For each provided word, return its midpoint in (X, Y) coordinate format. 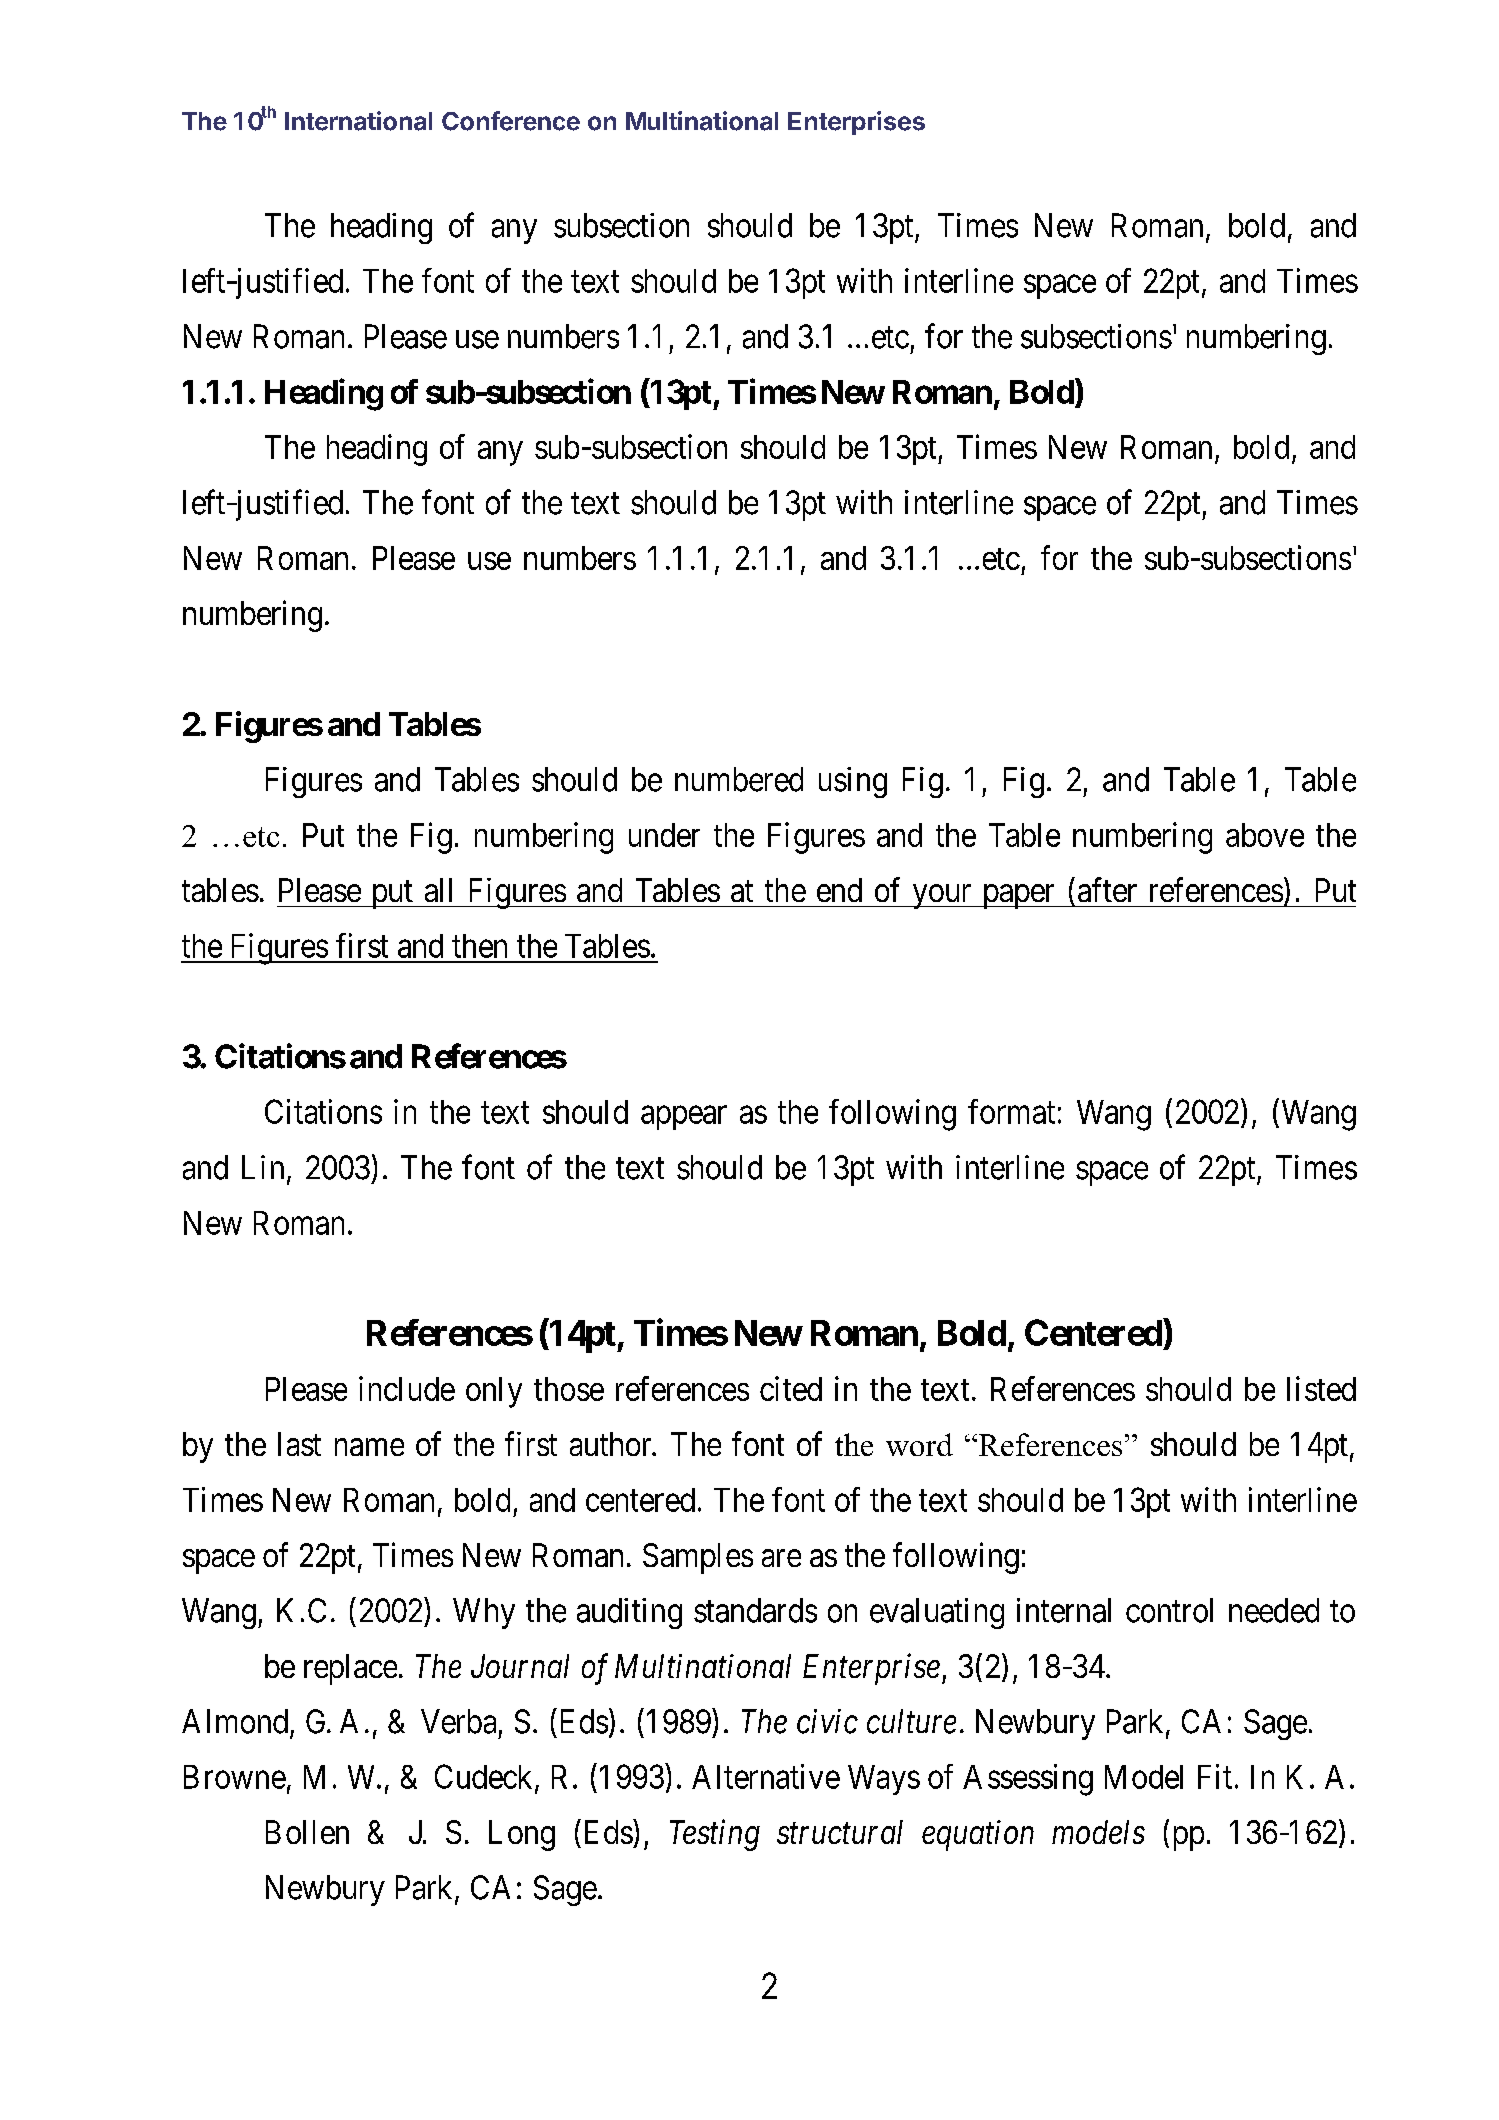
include (407, 1388)
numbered (739, 779)
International (358, 121)
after (1107, 889)
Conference (511, 121)
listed (1321, 1388)
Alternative (766, 1776)
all (438, 890)
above (1265, 835)
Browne (235, 1777)
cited (791, 1388)
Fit (1215, 1776)
